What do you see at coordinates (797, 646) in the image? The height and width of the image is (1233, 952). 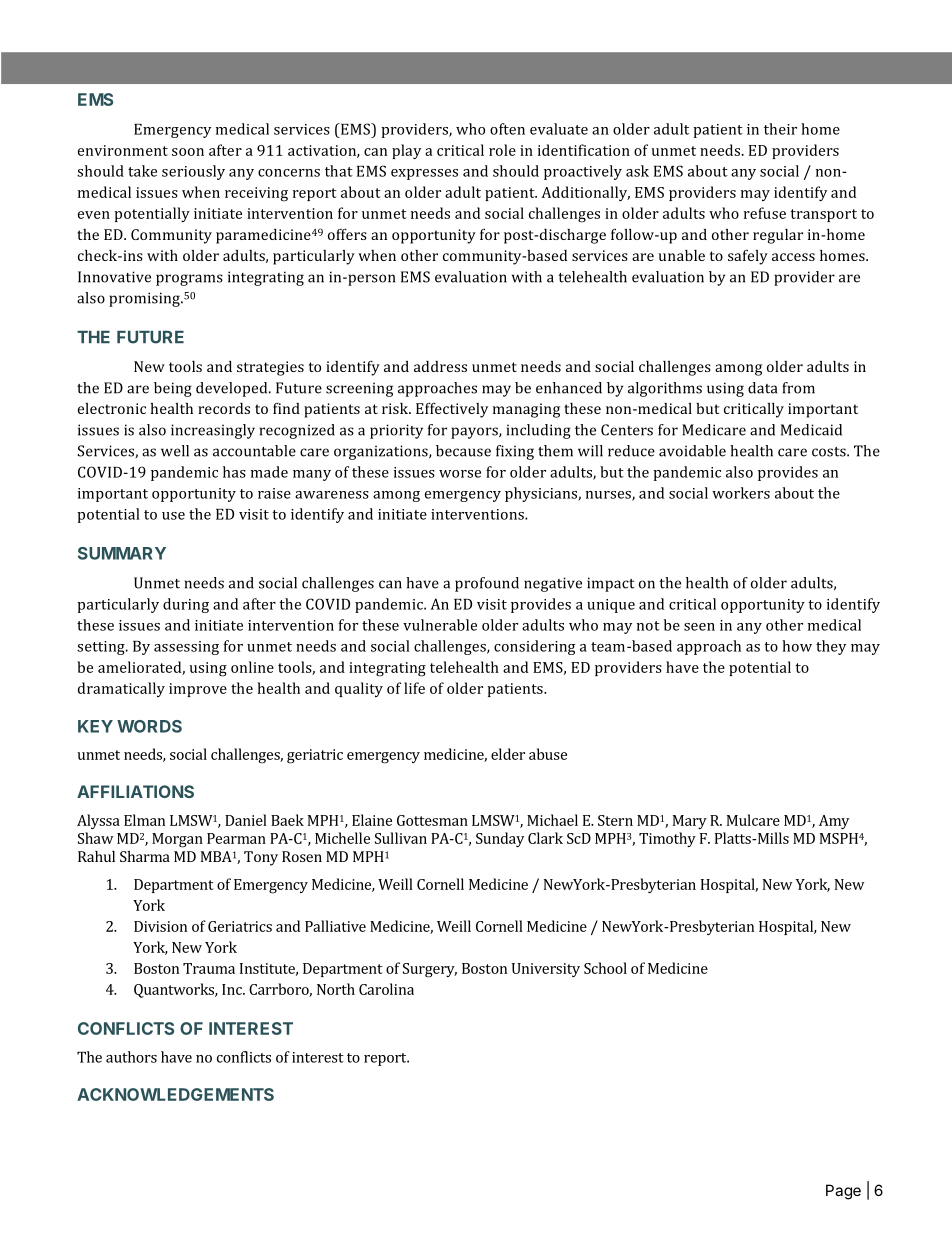 I see `how` at bounding box center [797, 646].
